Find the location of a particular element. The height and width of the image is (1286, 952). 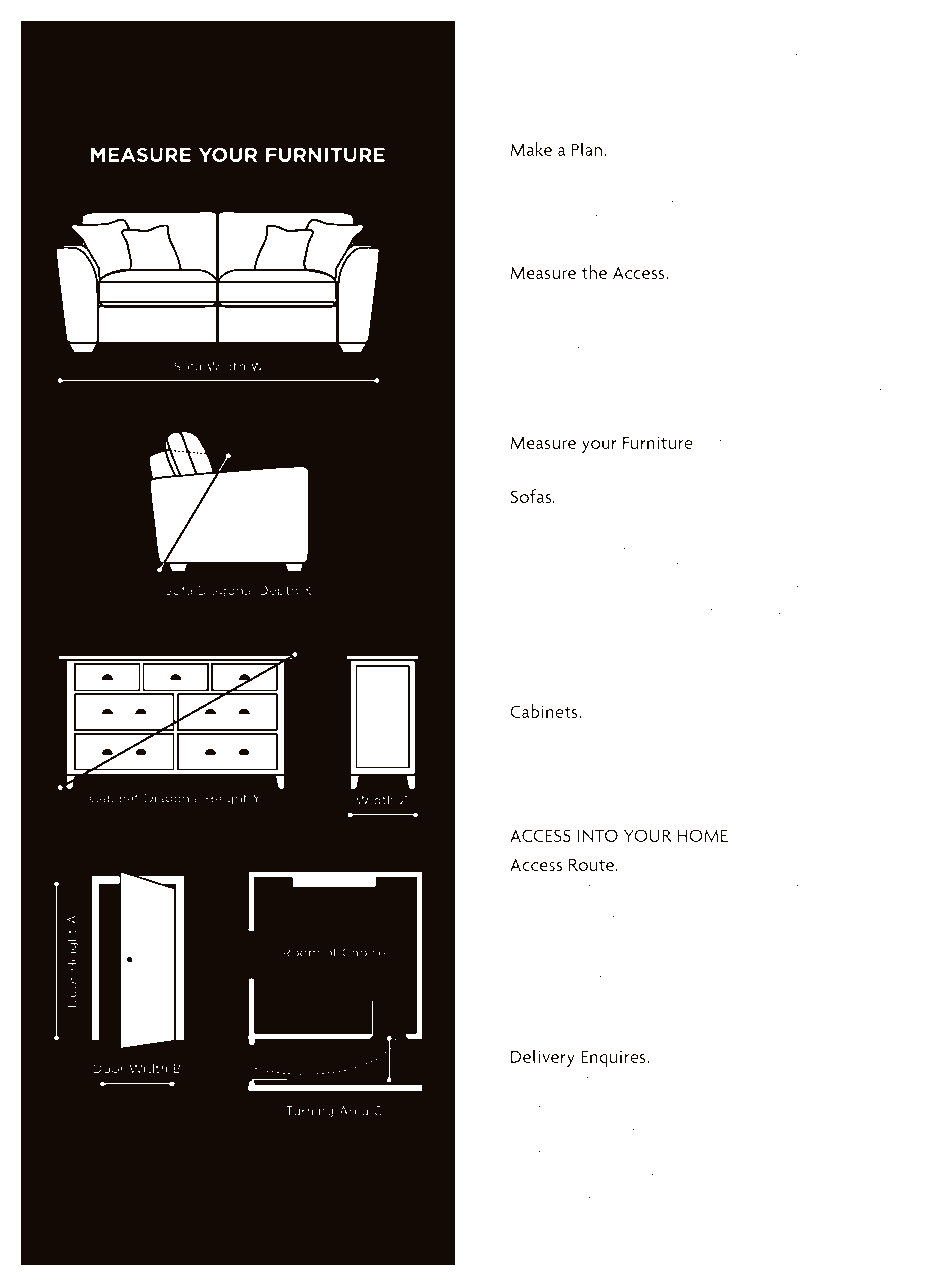

arm is located at coordinates (850, 590).
